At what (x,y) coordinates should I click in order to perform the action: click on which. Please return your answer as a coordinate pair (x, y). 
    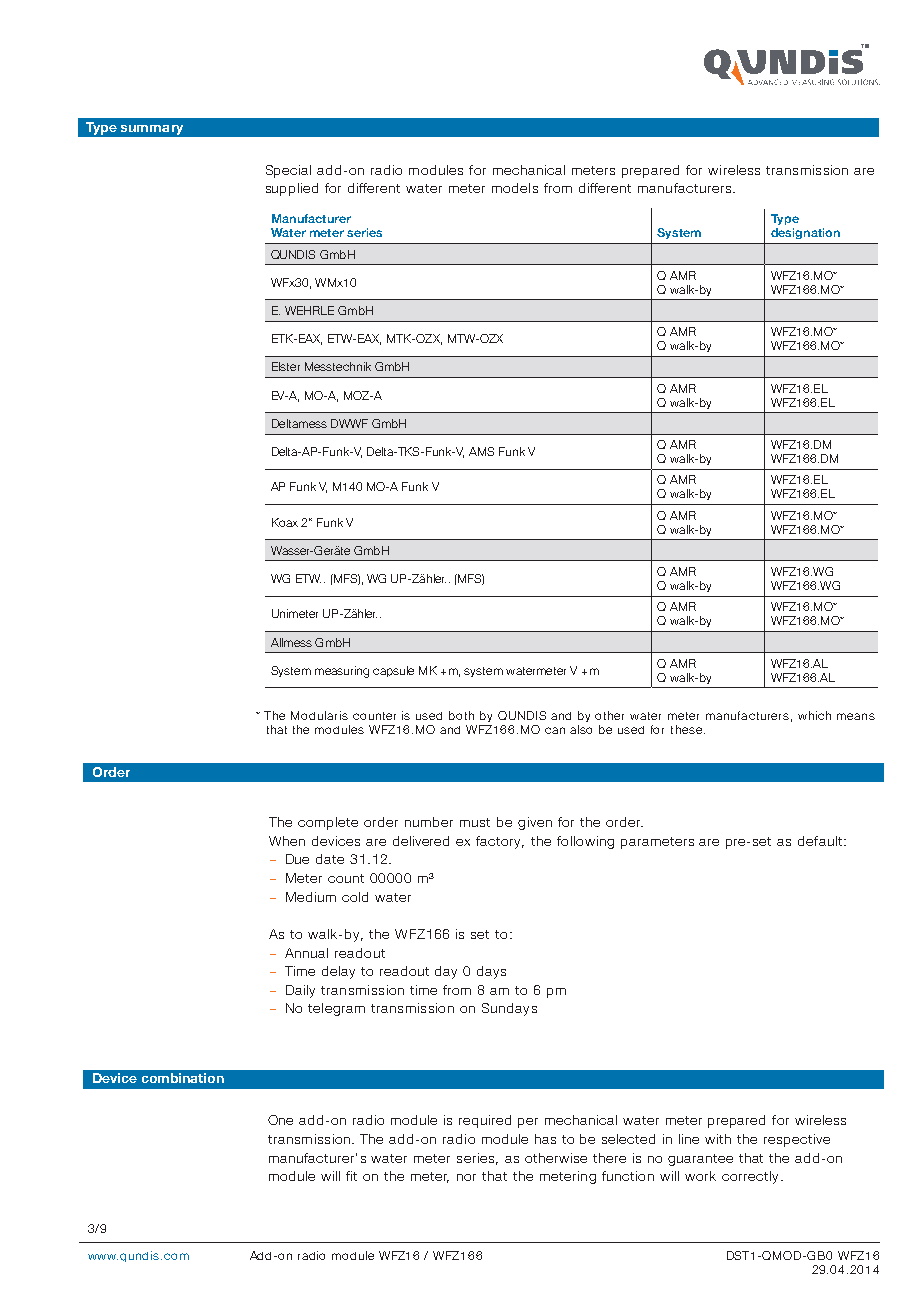
    Looking at the image, I should click on (814, 715).
